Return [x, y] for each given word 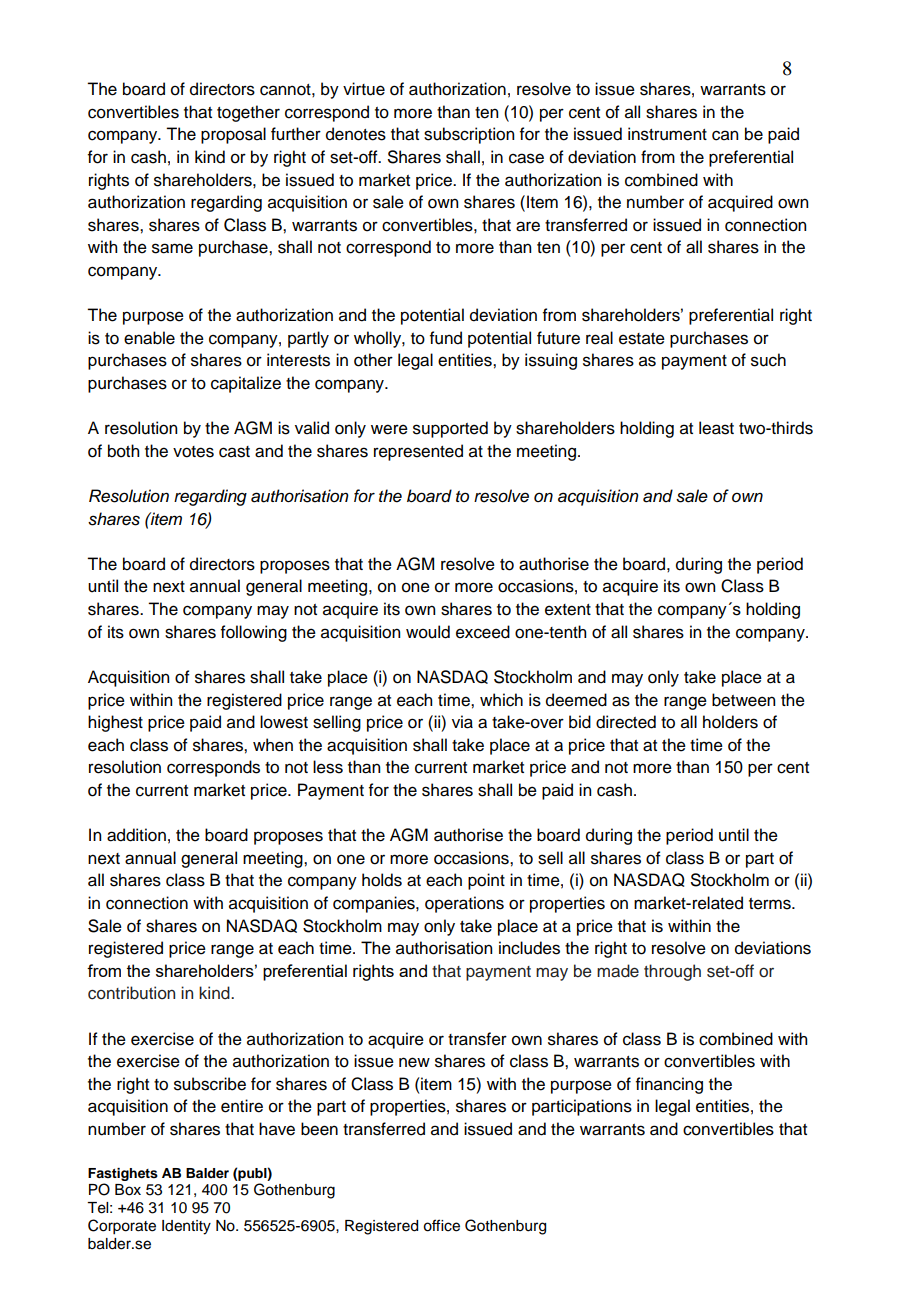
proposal [233, 135]
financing [669, 1085]
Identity [186, 1227]
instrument [667, 134]
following [254, 633]
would [428, 632]
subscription [469, 135]
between [743, 700]
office [441, 1225]
